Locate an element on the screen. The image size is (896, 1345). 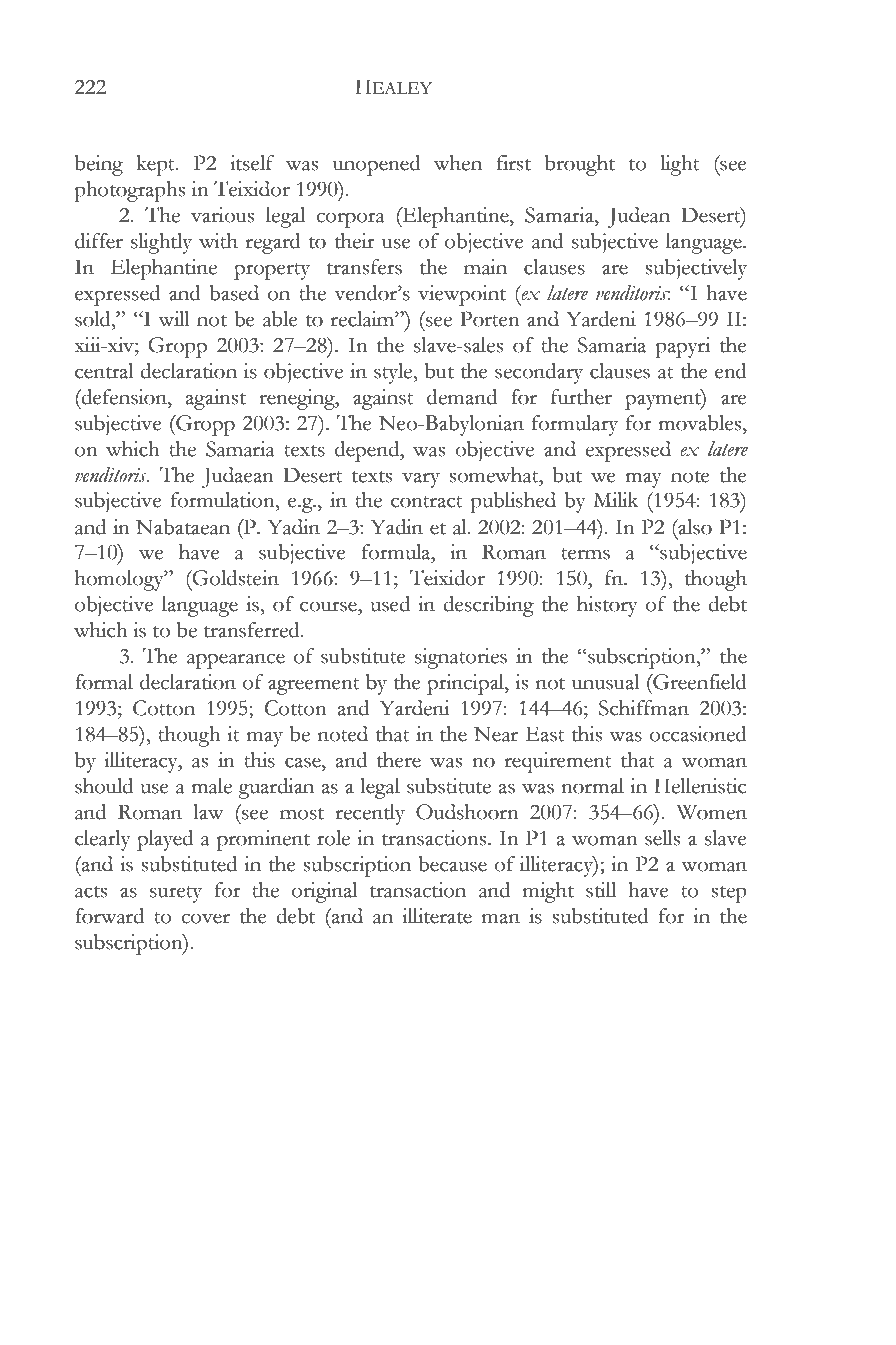
also is located at coordinates (694, 527).
